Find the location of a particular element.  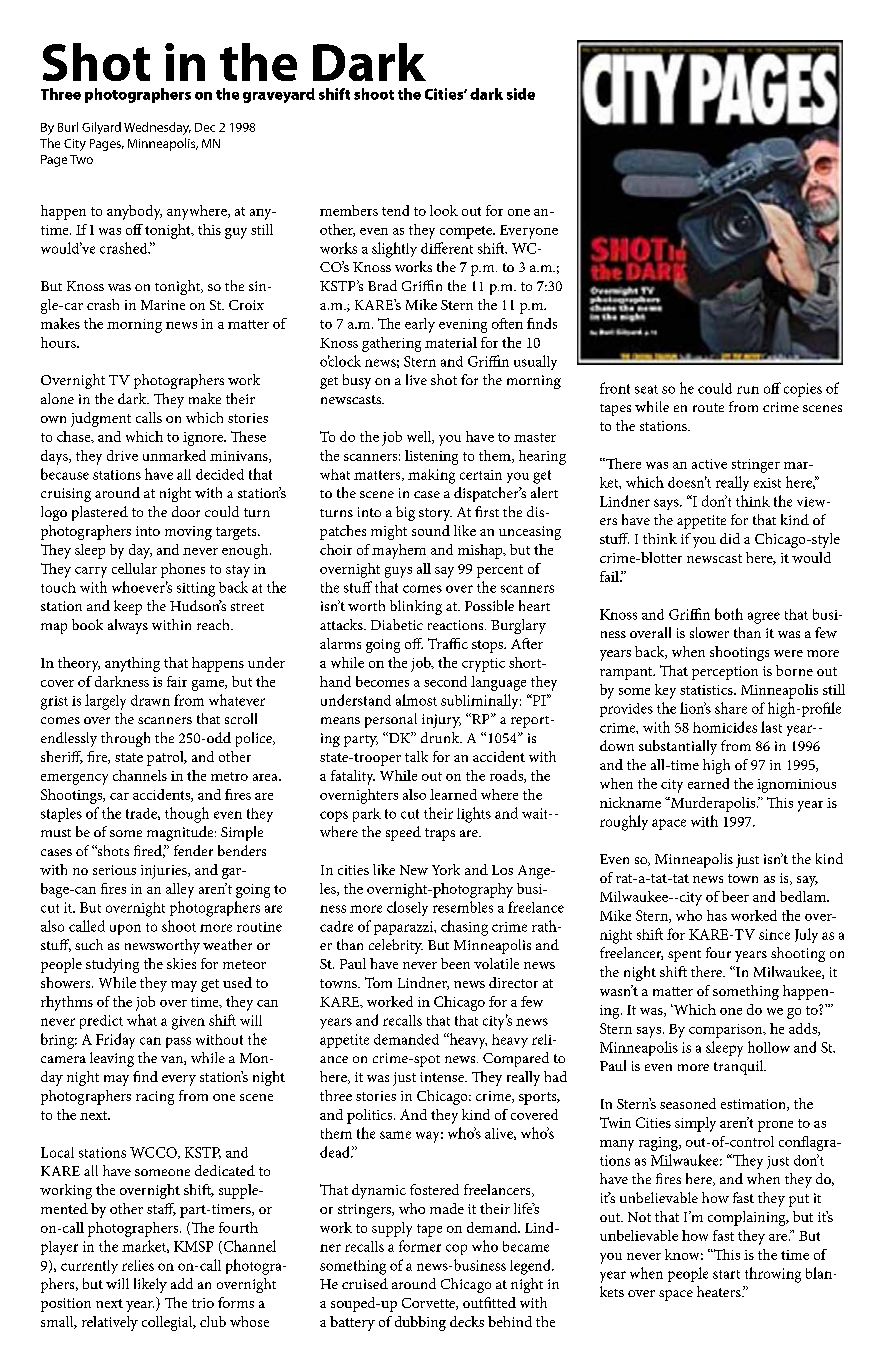

look is located at coordinates (444, 210).
